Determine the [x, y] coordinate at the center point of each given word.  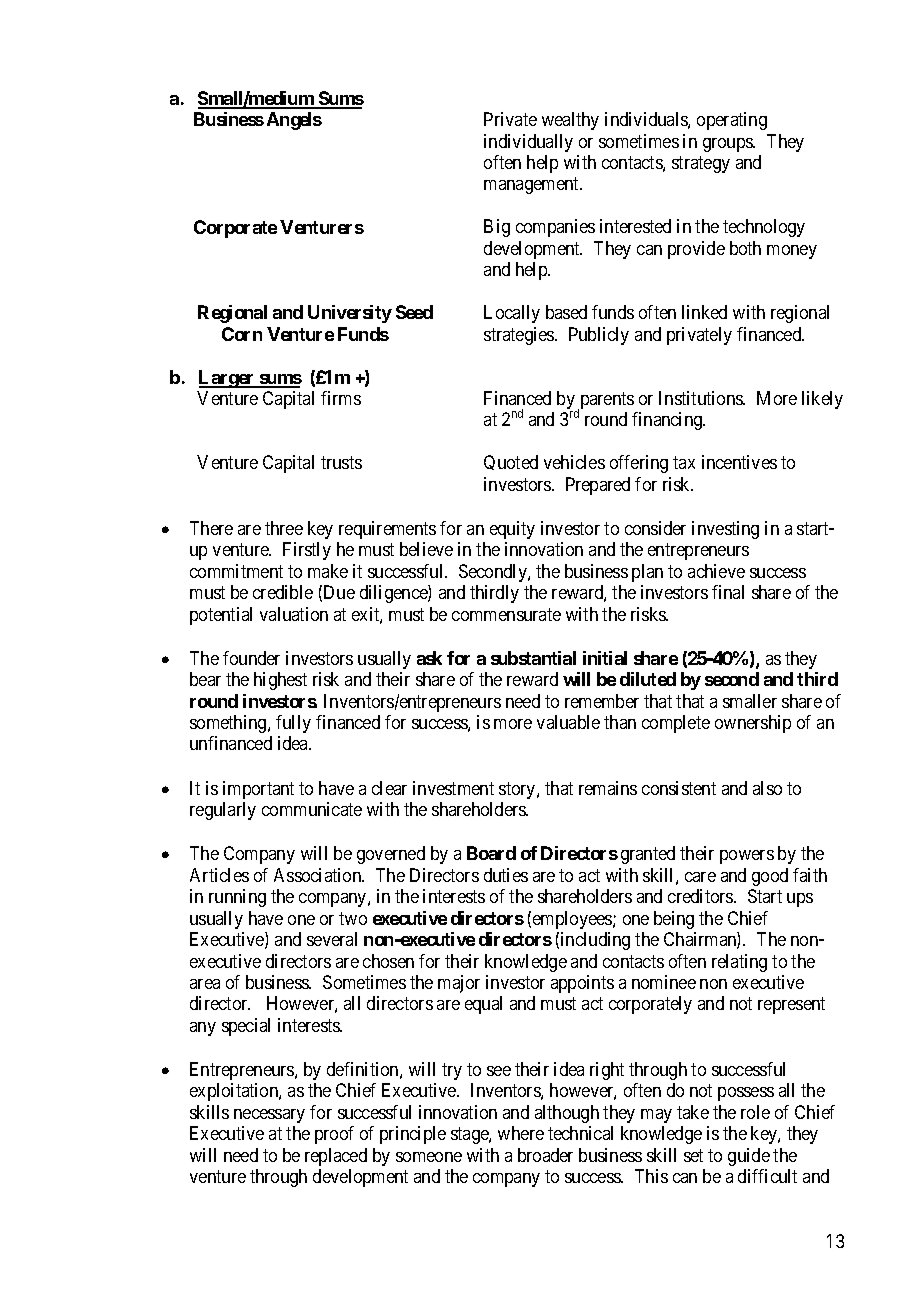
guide [749, 1157]
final [728, 592]
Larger [228, 379]
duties [506, 875]
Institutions [701, 398]
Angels [294, 121]
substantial [533, 658]
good [770, 877]
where [521, 1133]
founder [251, 658]
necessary [269, 1116]
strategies [520, 336]
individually [528, 143]
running [237, 898]
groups [729, 145]
